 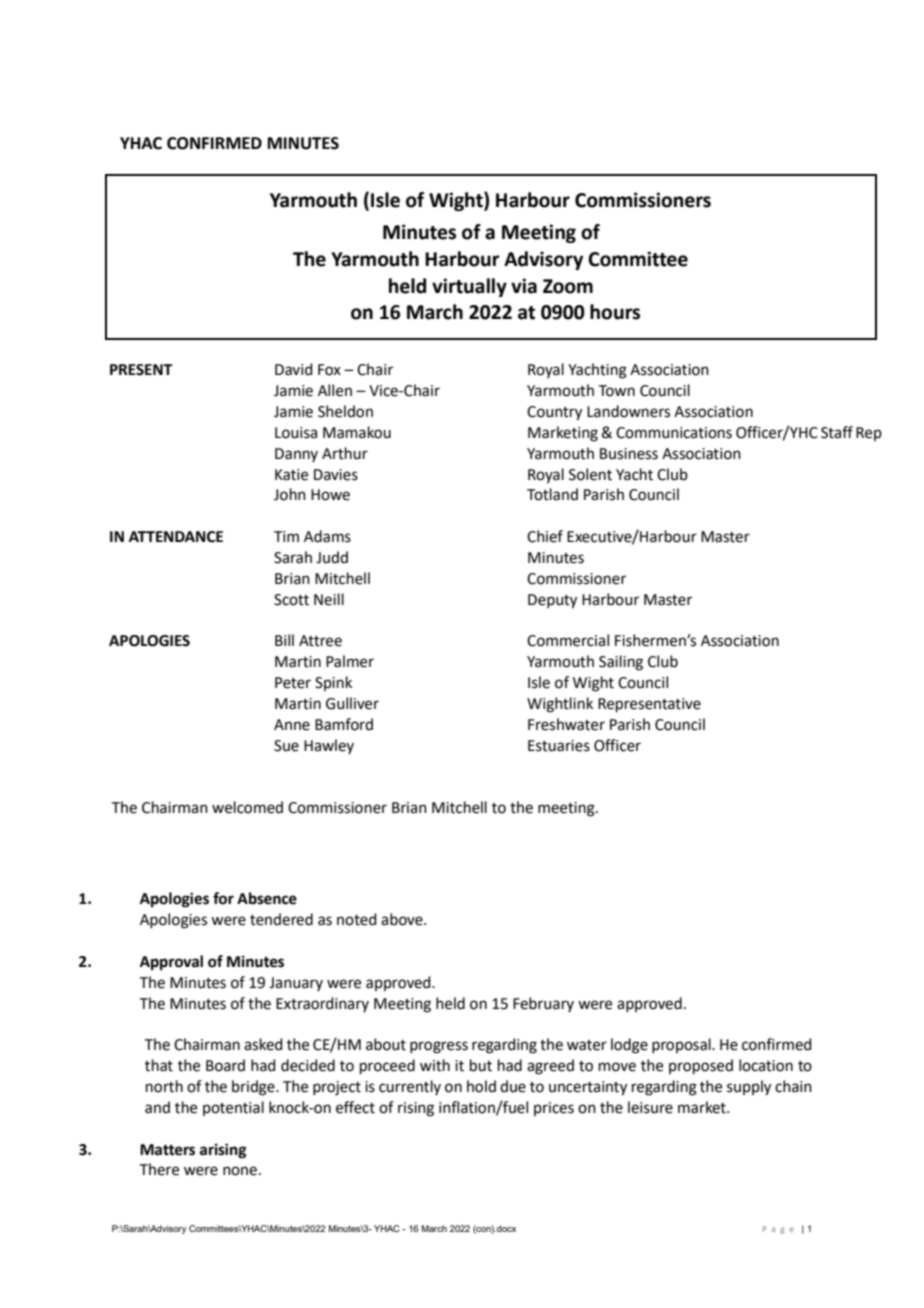 What do you see at coordinates (240, 1171) in the document?
I see `none` at bounding box center [240, 1171].
